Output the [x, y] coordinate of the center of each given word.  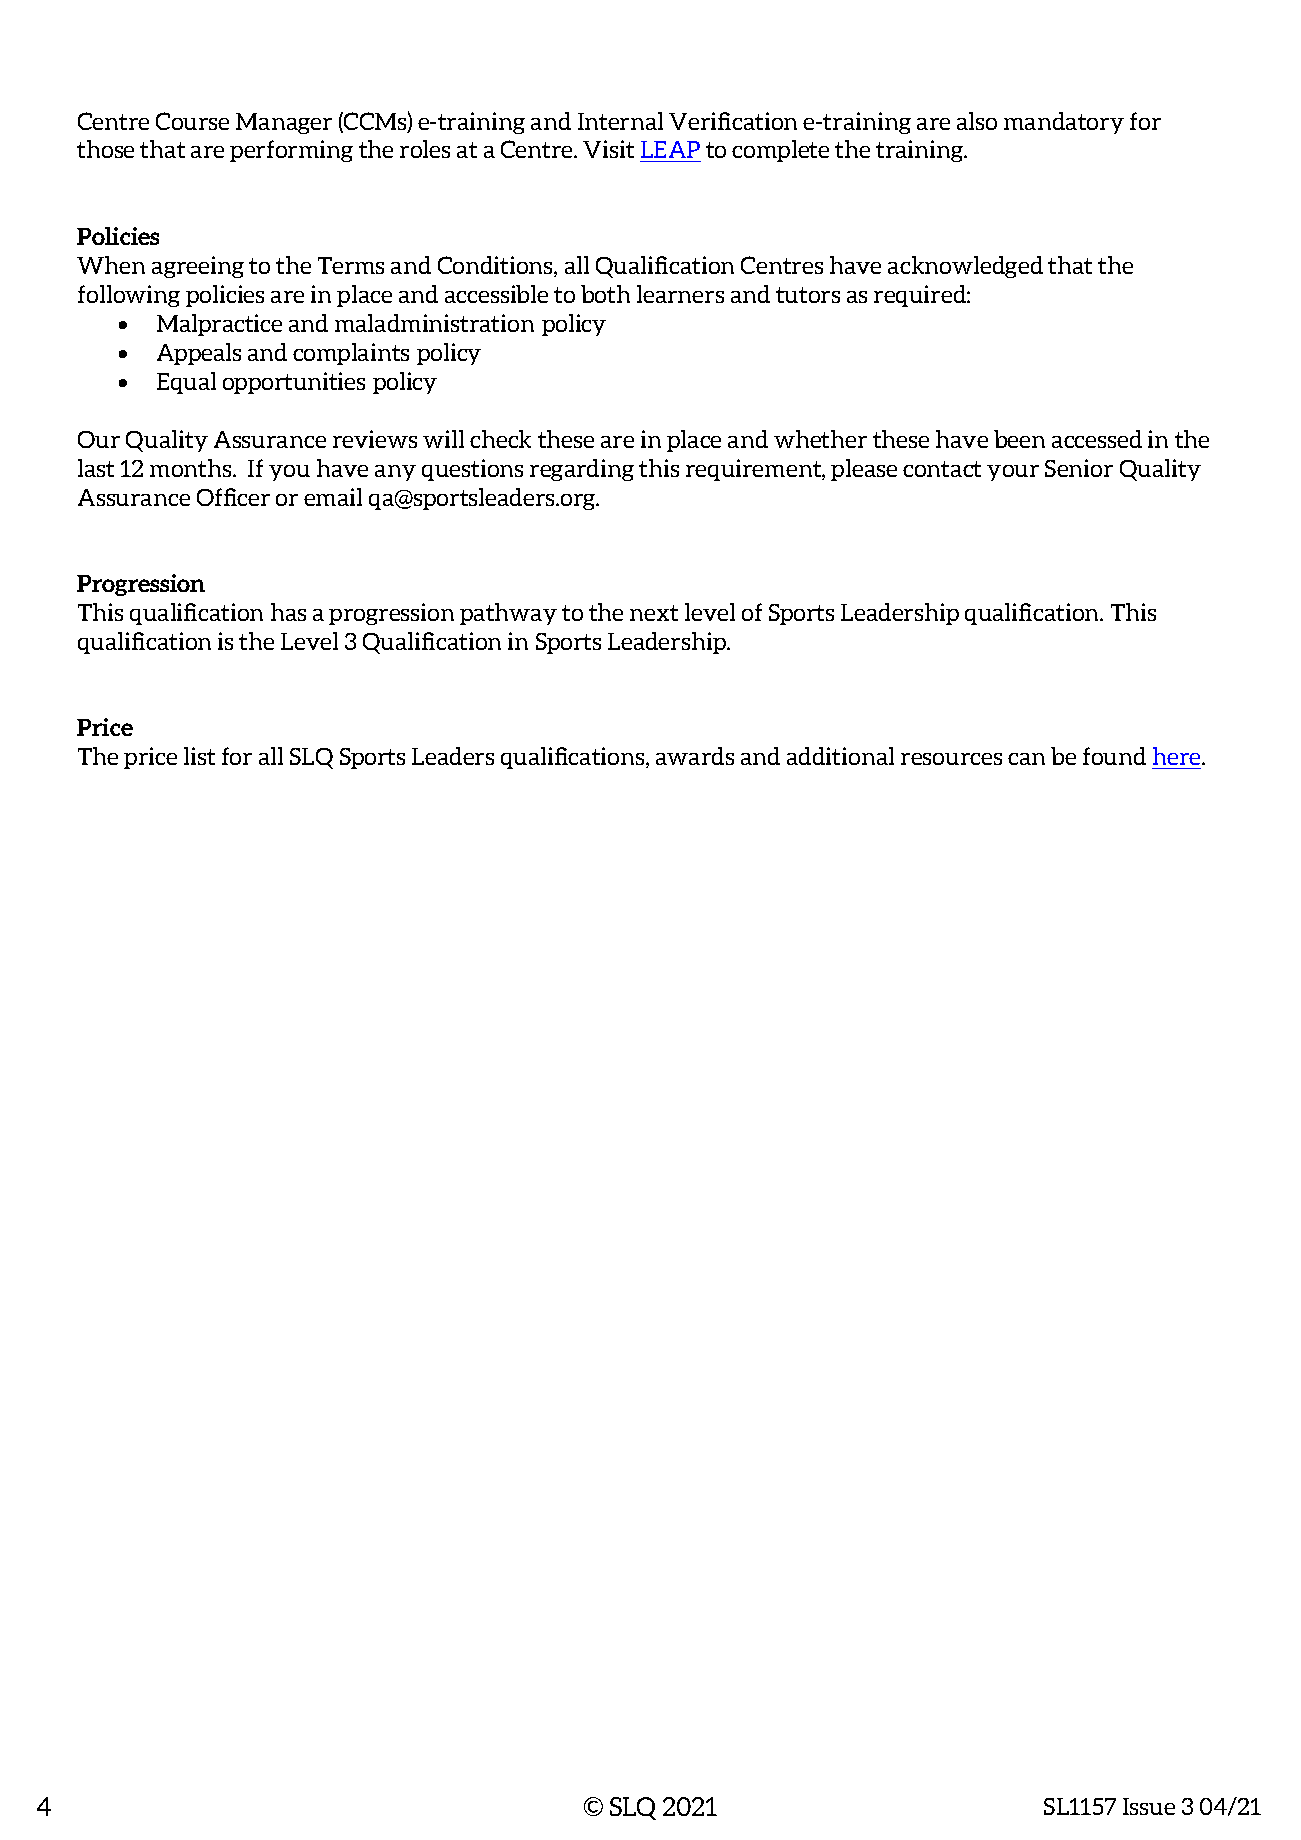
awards [695, 756]
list [199, 756]
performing [291, 151]
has [288, 612]
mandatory [1064, 123]
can [1026, 759]
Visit [608, 149]
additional [840, 756]
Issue [1149, 1806]
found [1114, 756]
